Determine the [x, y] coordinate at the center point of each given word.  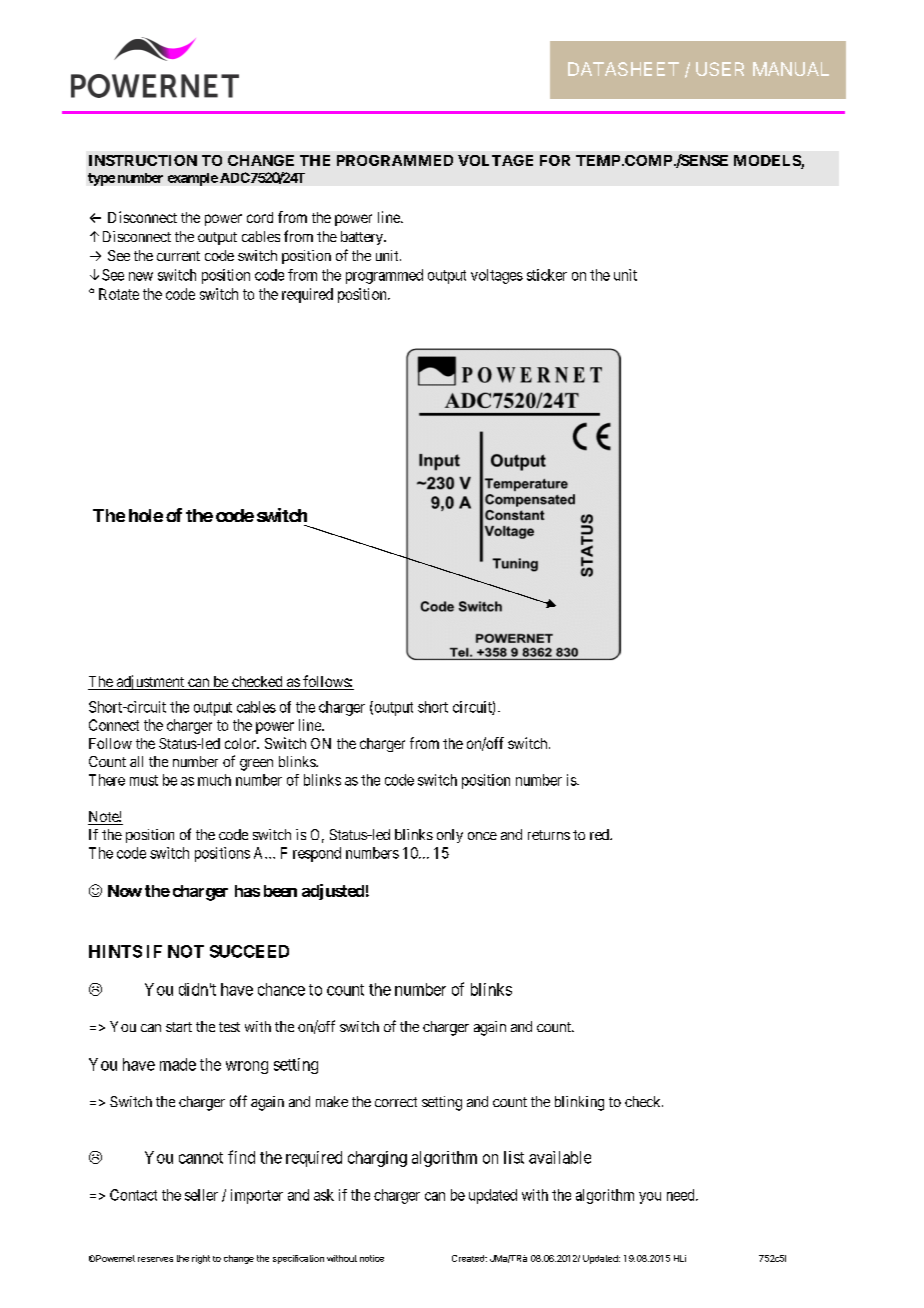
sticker [547, 275]
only [450, 836]
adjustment [150, 682]
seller [201, 1195]
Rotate [119, 294]
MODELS [768, 162]
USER [720, 69]
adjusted [333, 892]
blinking [579, 1103]
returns [549, 835]
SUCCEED [249, 951]
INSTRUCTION [143, 160]
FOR [555, 160]
